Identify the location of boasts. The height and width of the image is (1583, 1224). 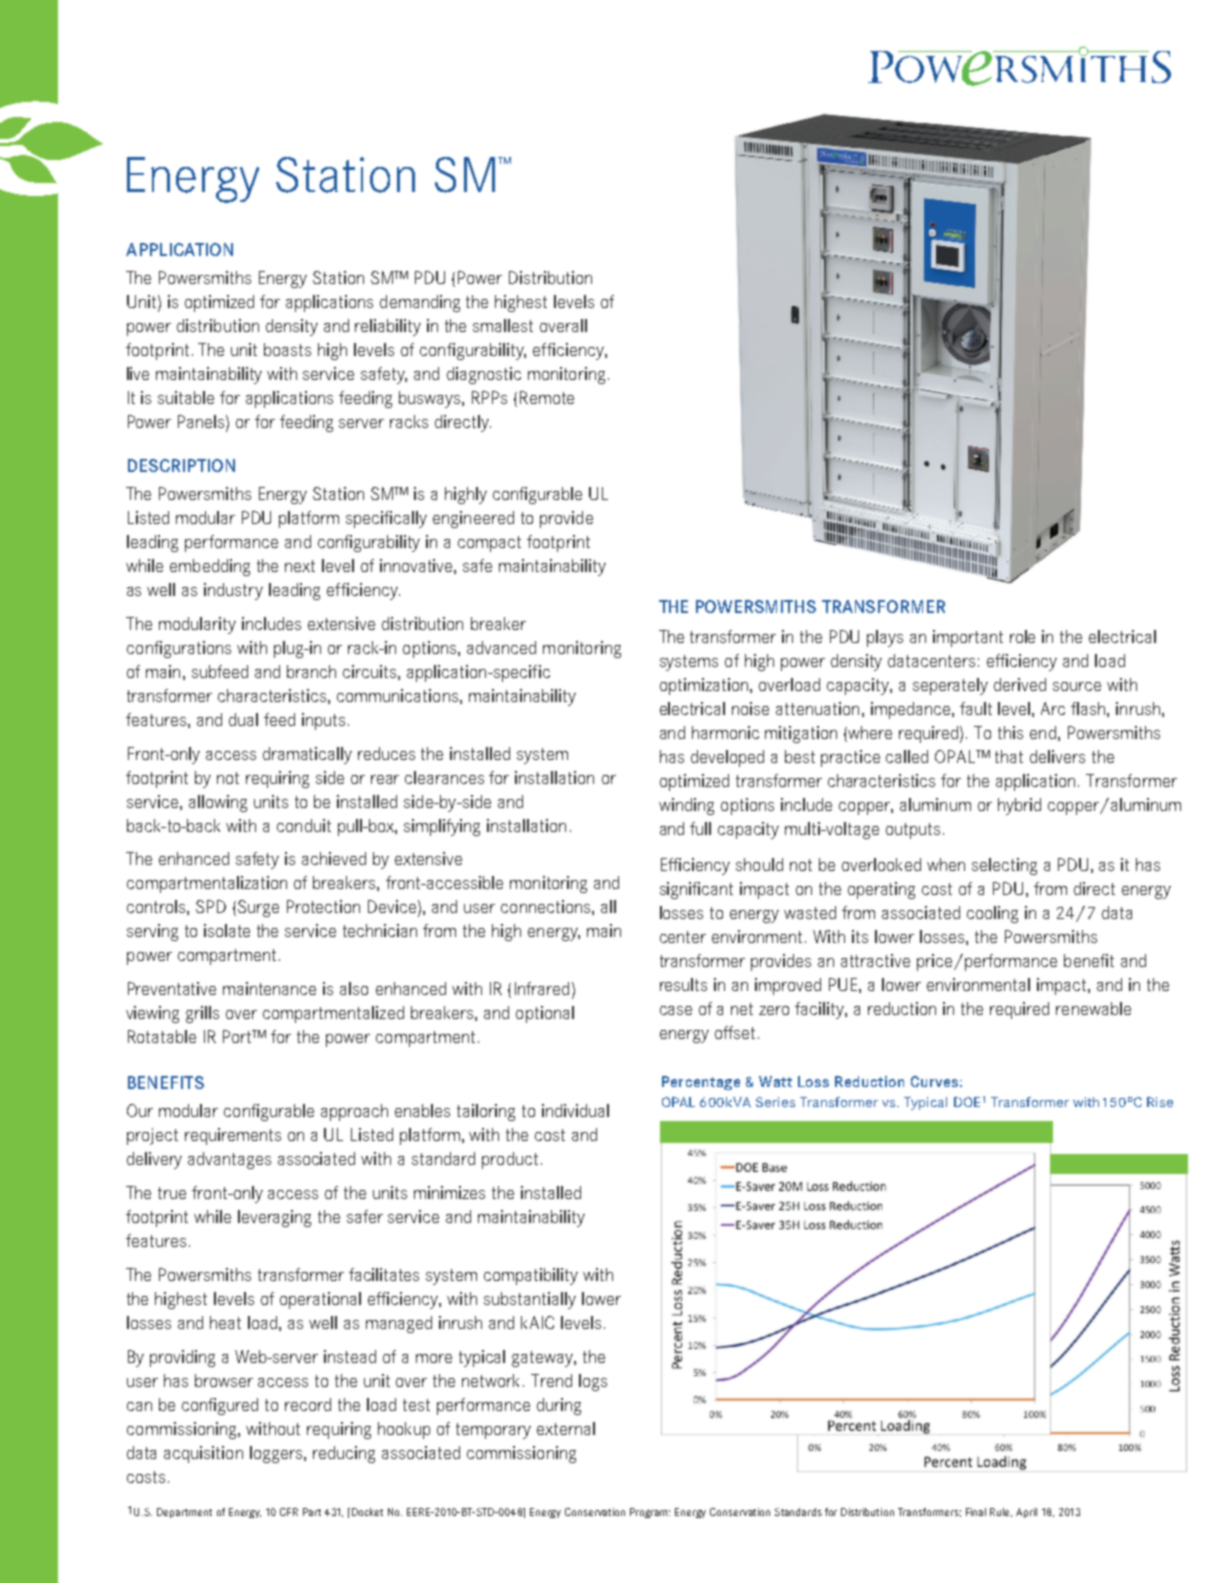
(287, 349).
